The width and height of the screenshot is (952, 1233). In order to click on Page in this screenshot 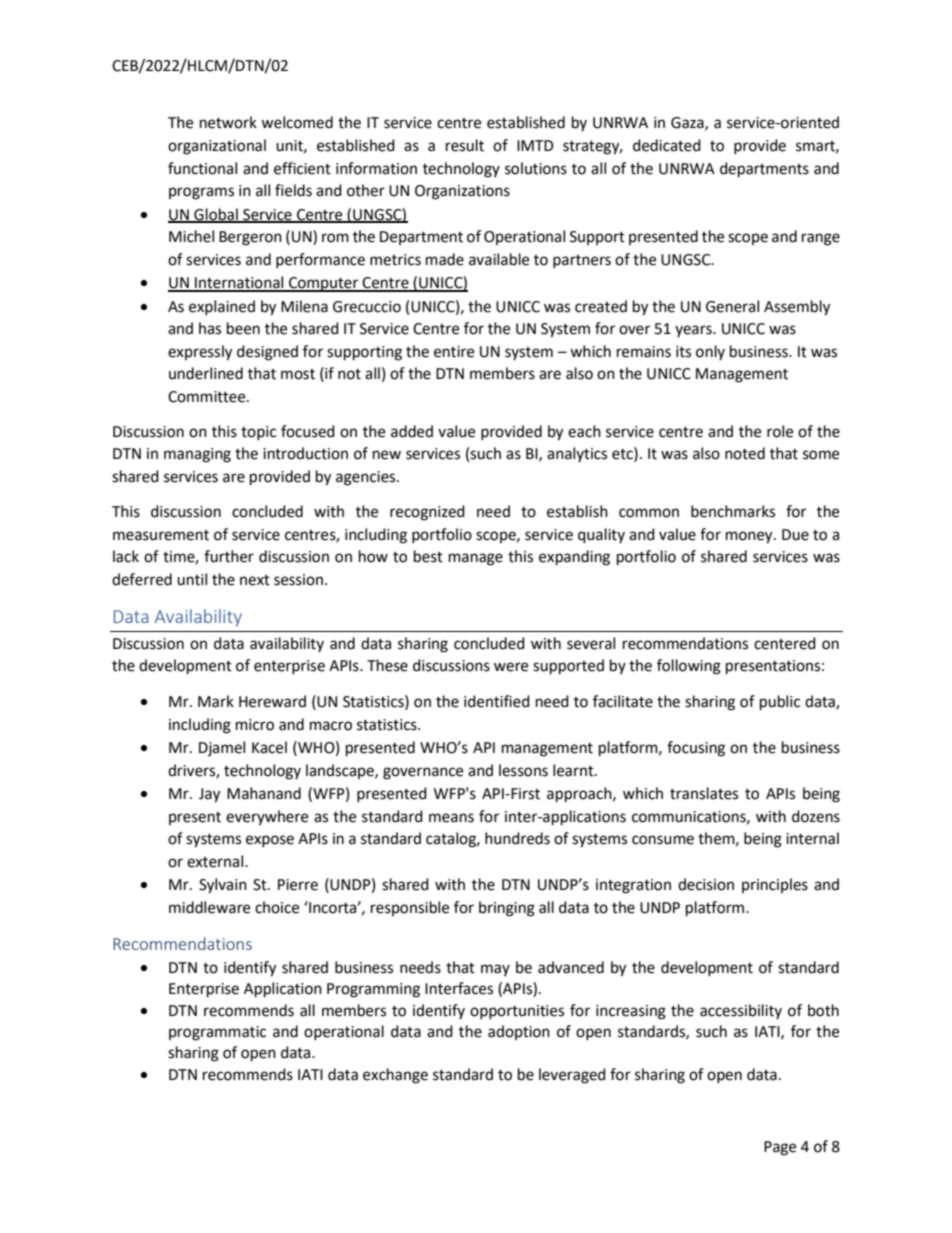, I will do `click(780, 1148)`.
